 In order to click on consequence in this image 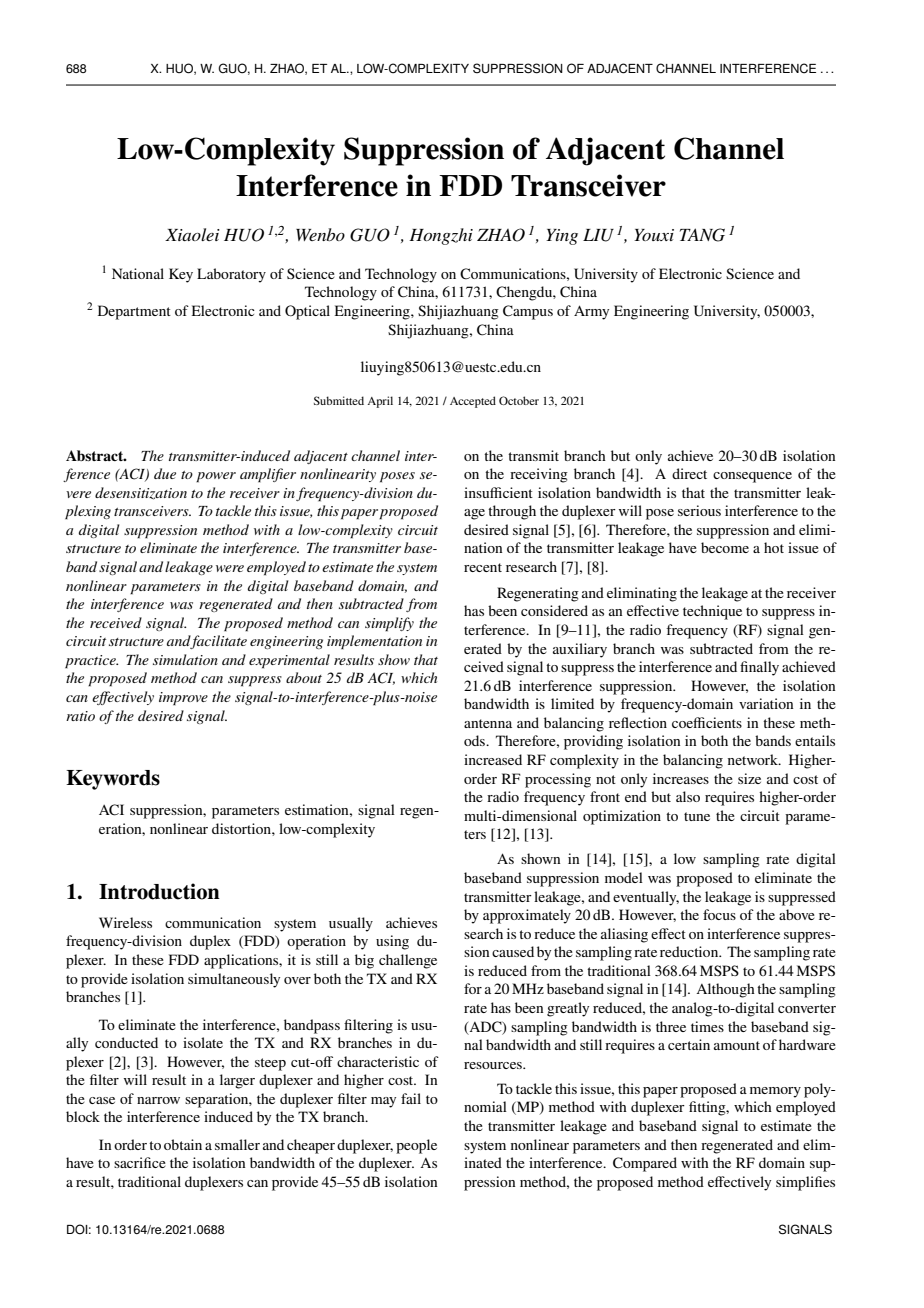, I will do `click(752, 477)`.
